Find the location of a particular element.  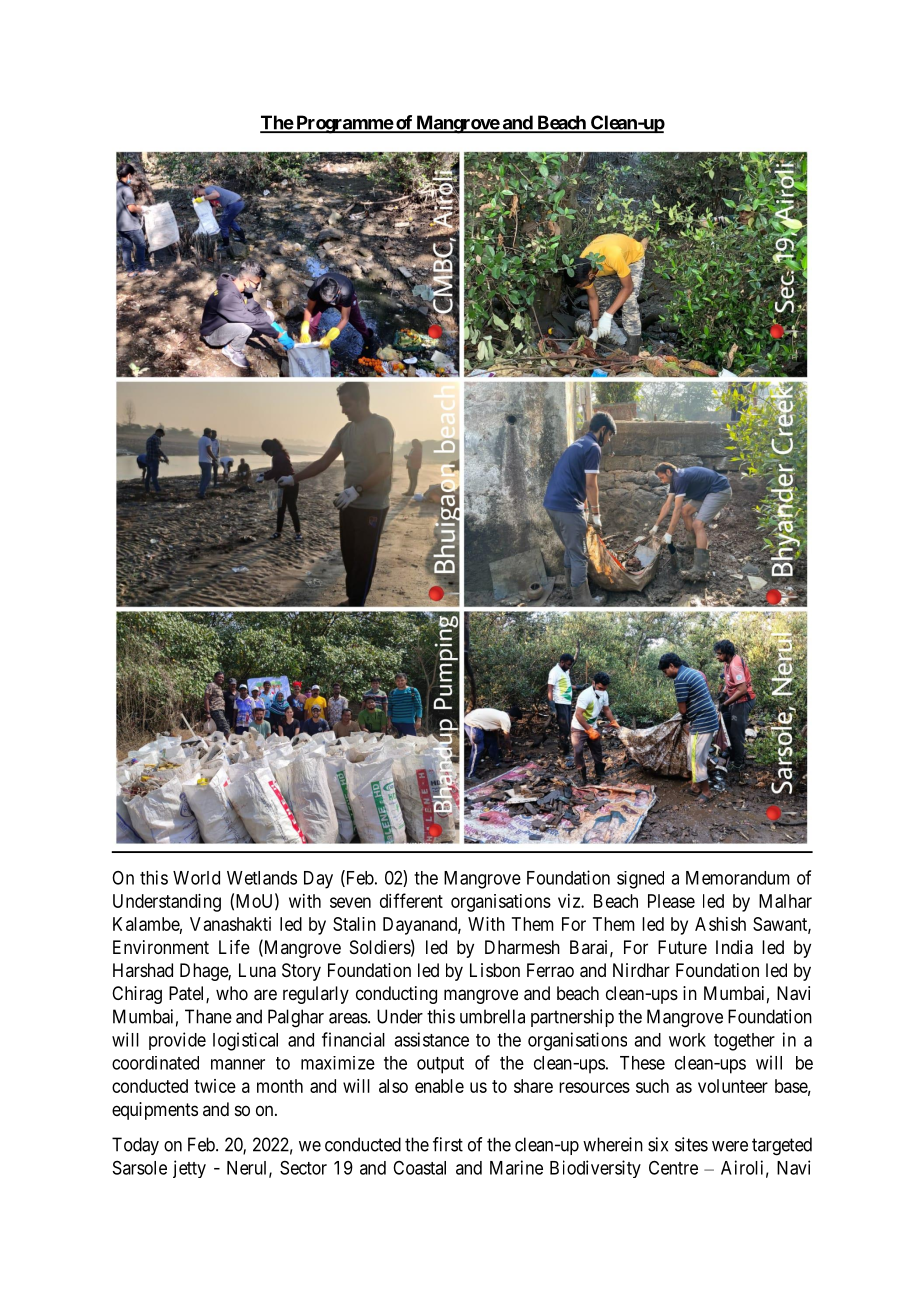

Thane is located at coordinates (208, 1016).
